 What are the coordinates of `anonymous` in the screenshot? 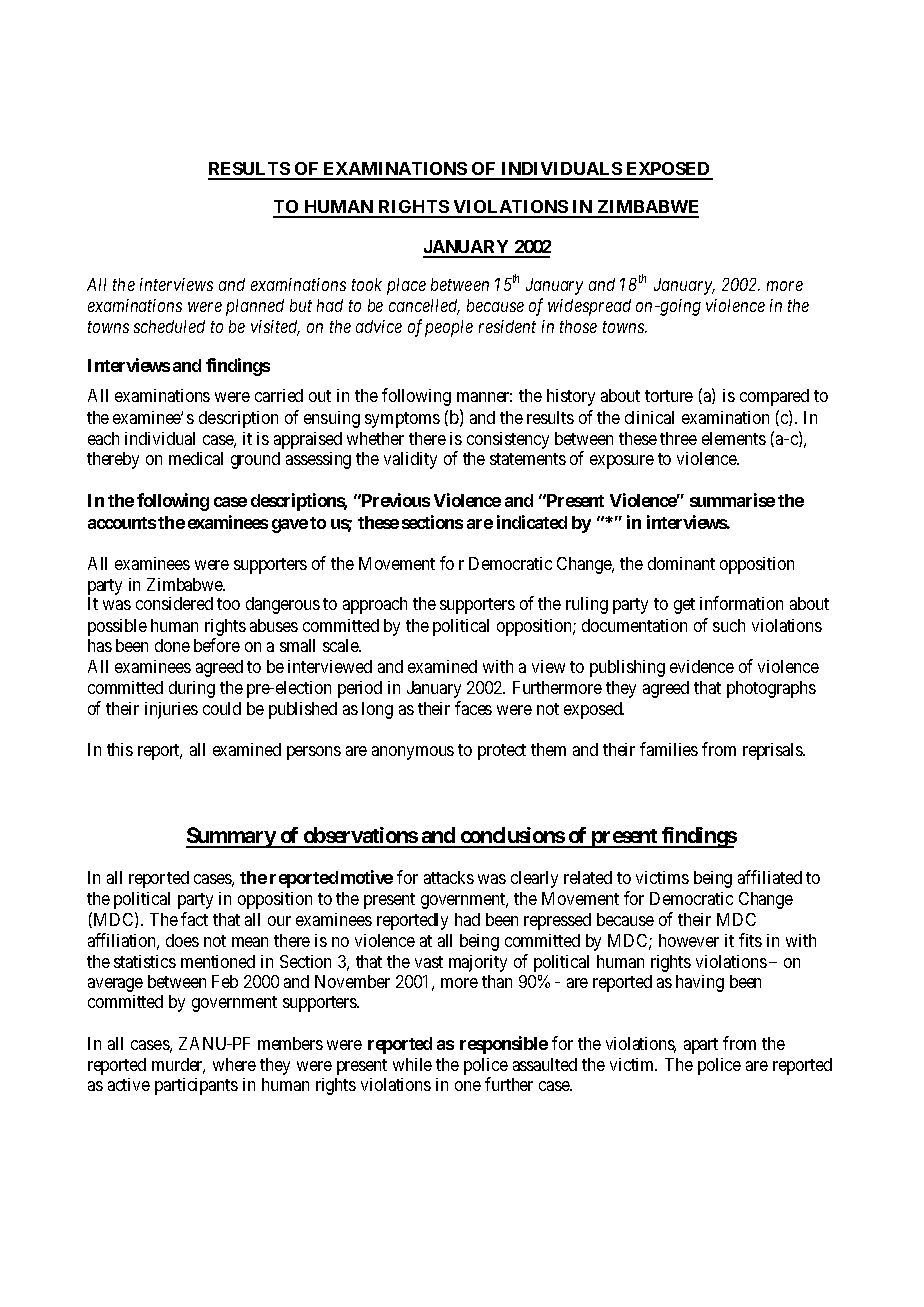 It's located at (413, 753).
